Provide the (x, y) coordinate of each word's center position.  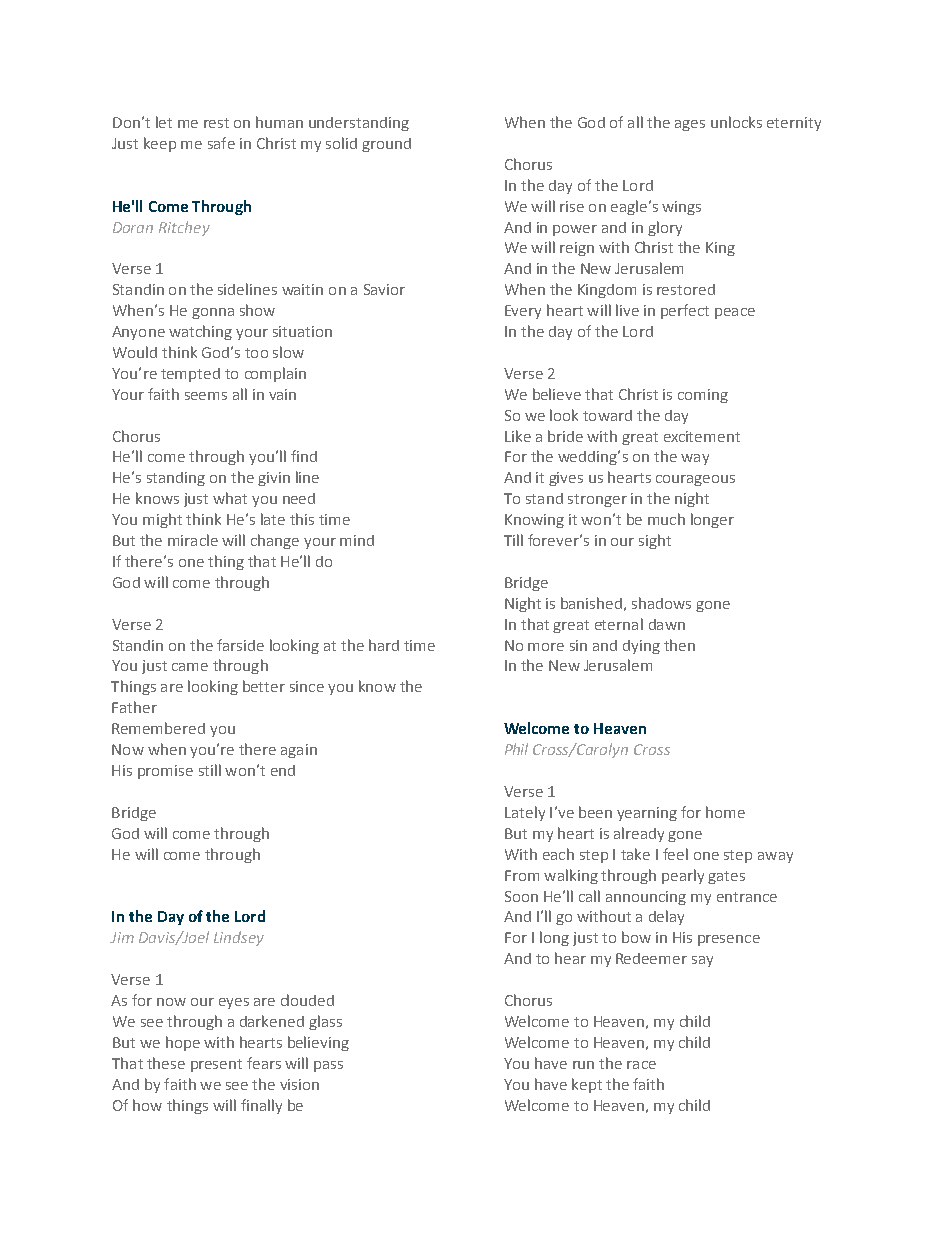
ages (690, 125)
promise (165, 772)
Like (518, 436)
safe (221, 143)
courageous (695, 480)
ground (386, 145)
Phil (516, 749)
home (725, 812)
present (216, 1065)
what (230, 498)
